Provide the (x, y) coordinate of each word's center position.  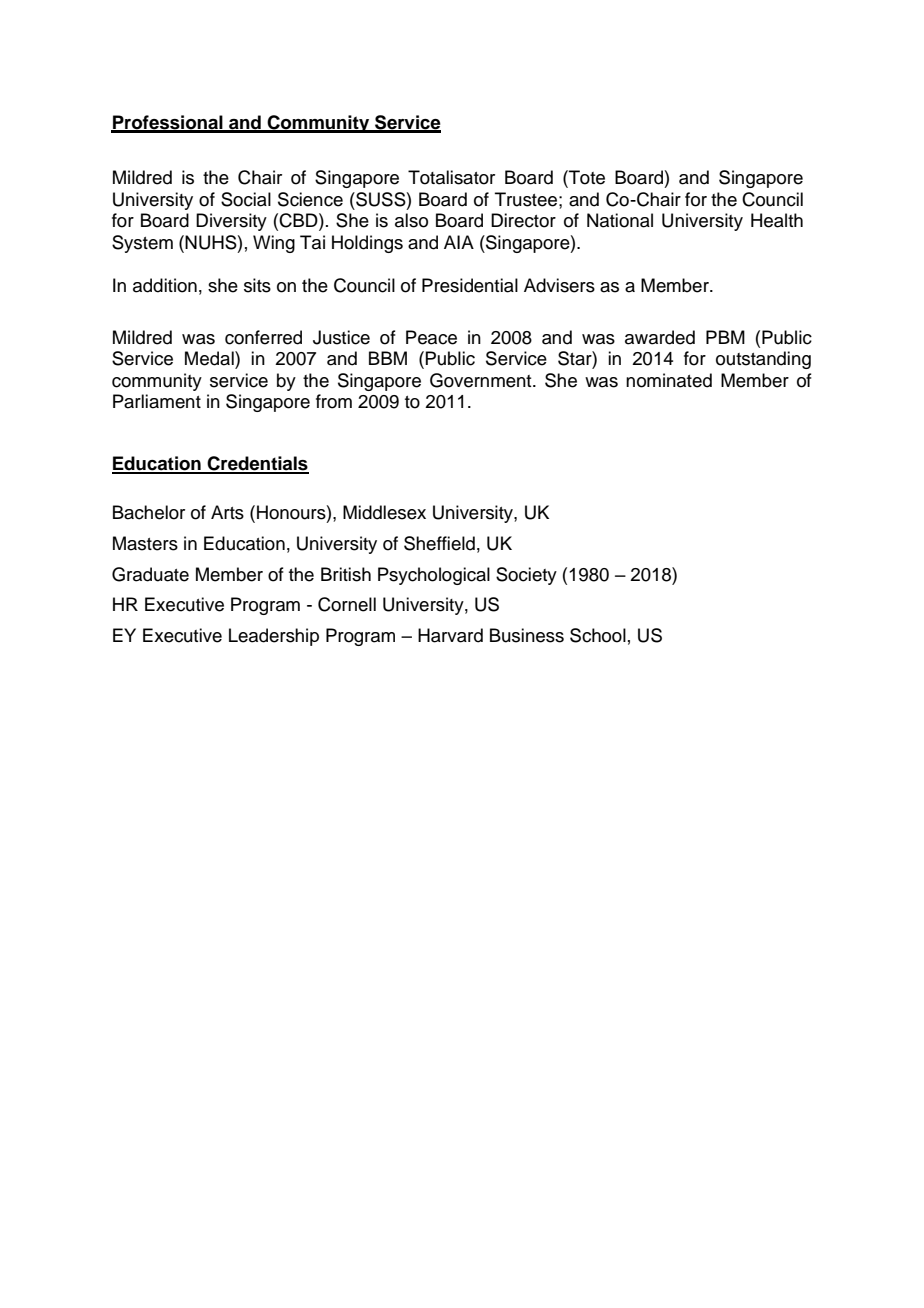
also (411, 220)
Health (777, 220)
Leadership (274, 637)
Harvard (450, 635)
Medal (210, 358)
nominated (669, 380)
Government (482, 380)
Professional (168, 123)
